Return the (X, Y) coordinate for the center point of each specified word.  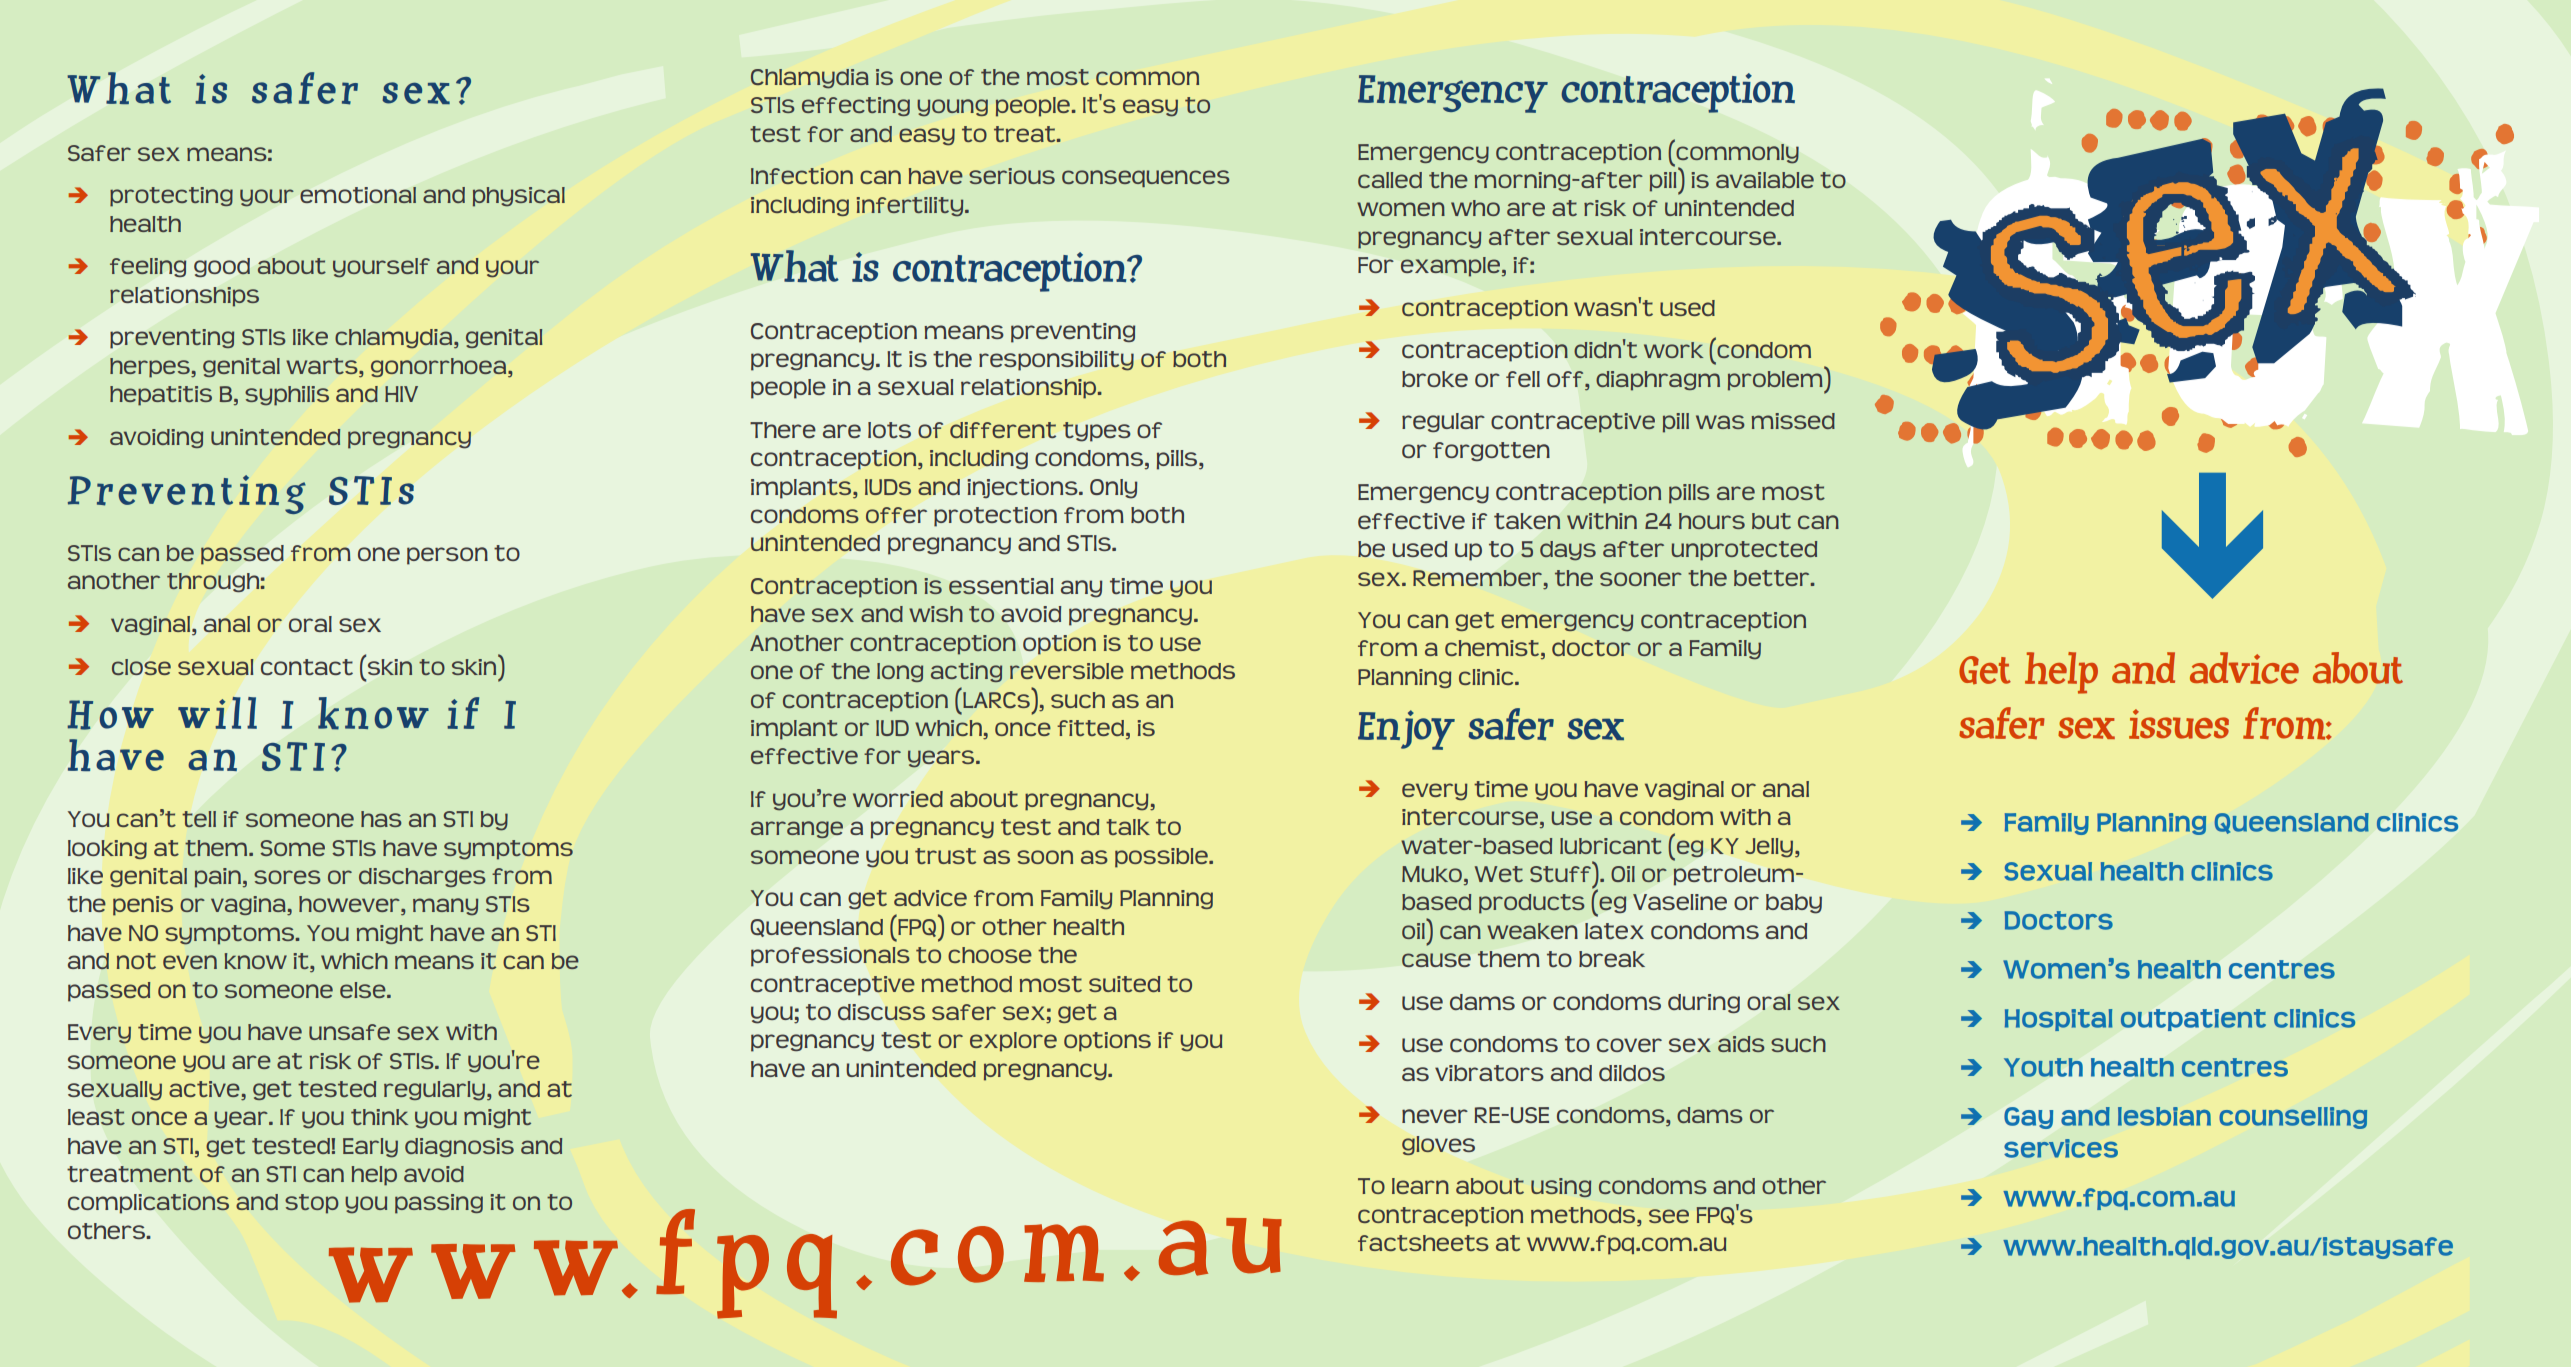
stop (312, 1204)
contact (307, 667)
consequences (1146, 178)
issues (2179, 724)
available (1765, 180)
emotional (358, 195)
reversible (1067, 671)
